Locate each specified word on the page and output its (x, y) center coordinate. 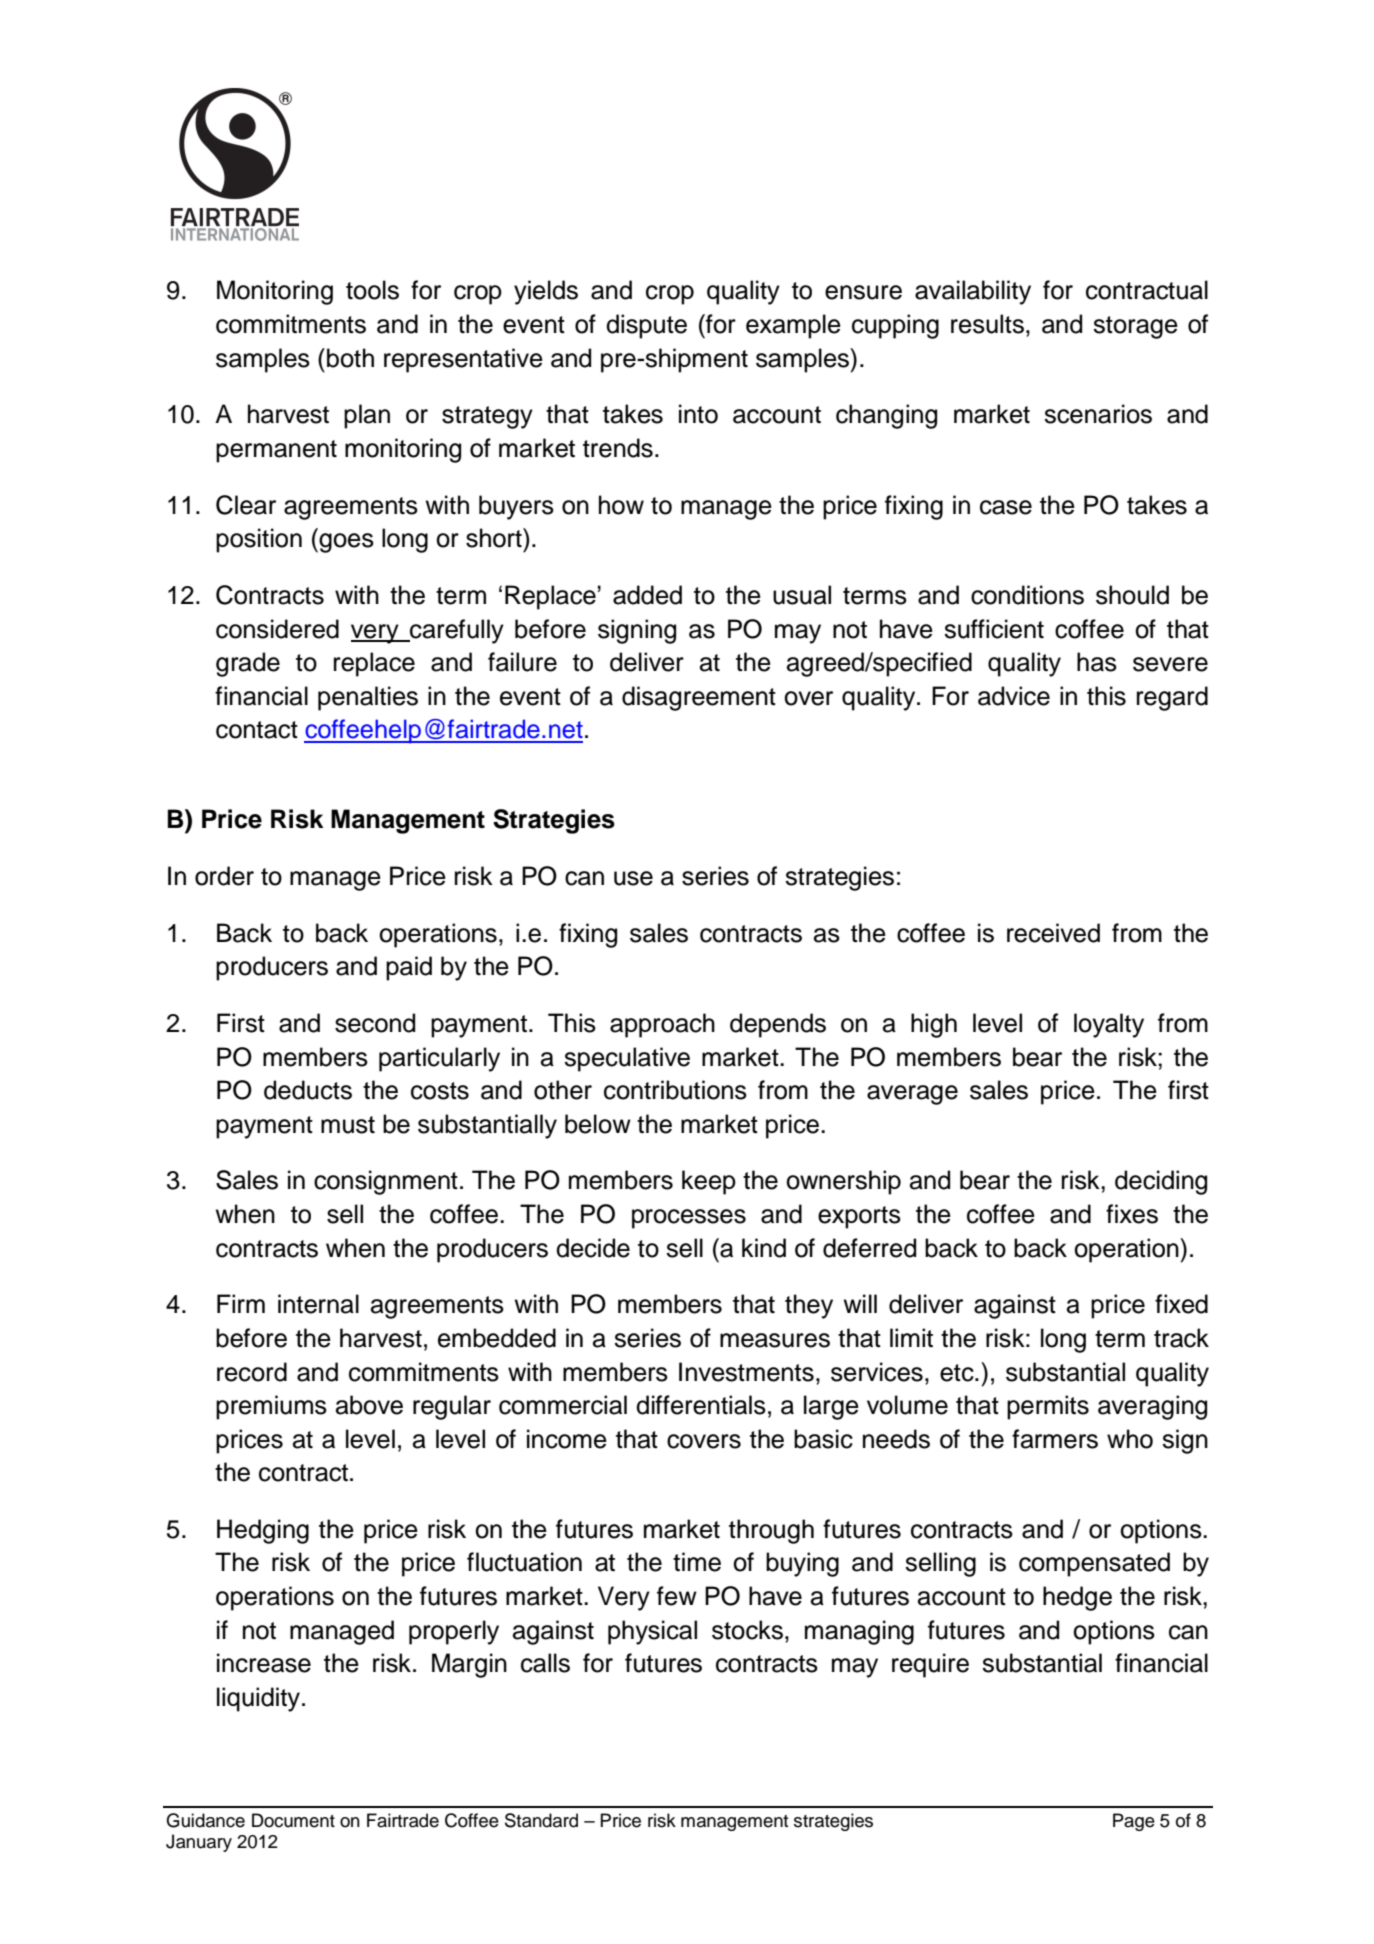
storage (1135, 327)
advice (1014, 696)
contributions (675, 1090)
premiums (271, 1407)
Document (293, 1820)
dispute (646, 326)
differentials (701, 1405)
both (350, 358)
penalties (368, 698)
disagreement (699, 698)
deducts (308, 1090)
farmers (1055, 1439)
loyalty (1109, 1025)
